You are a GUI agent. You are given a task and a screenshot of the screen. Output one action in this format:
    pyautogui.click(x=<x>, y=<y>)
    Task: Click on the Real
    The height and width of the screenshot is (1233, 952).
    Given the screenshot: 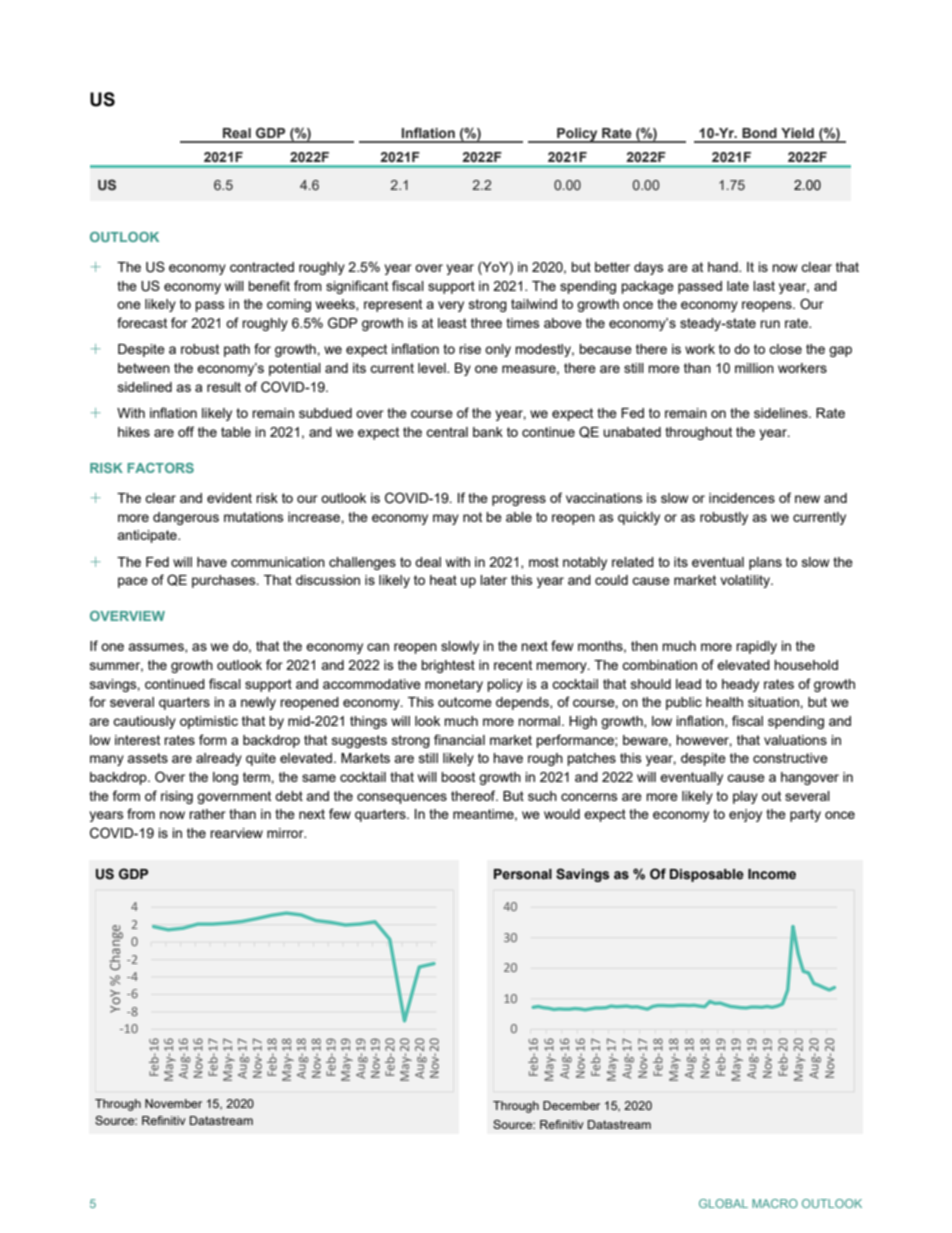 What is the action you would take?
    pyautogui.click(x=237, y=133)
